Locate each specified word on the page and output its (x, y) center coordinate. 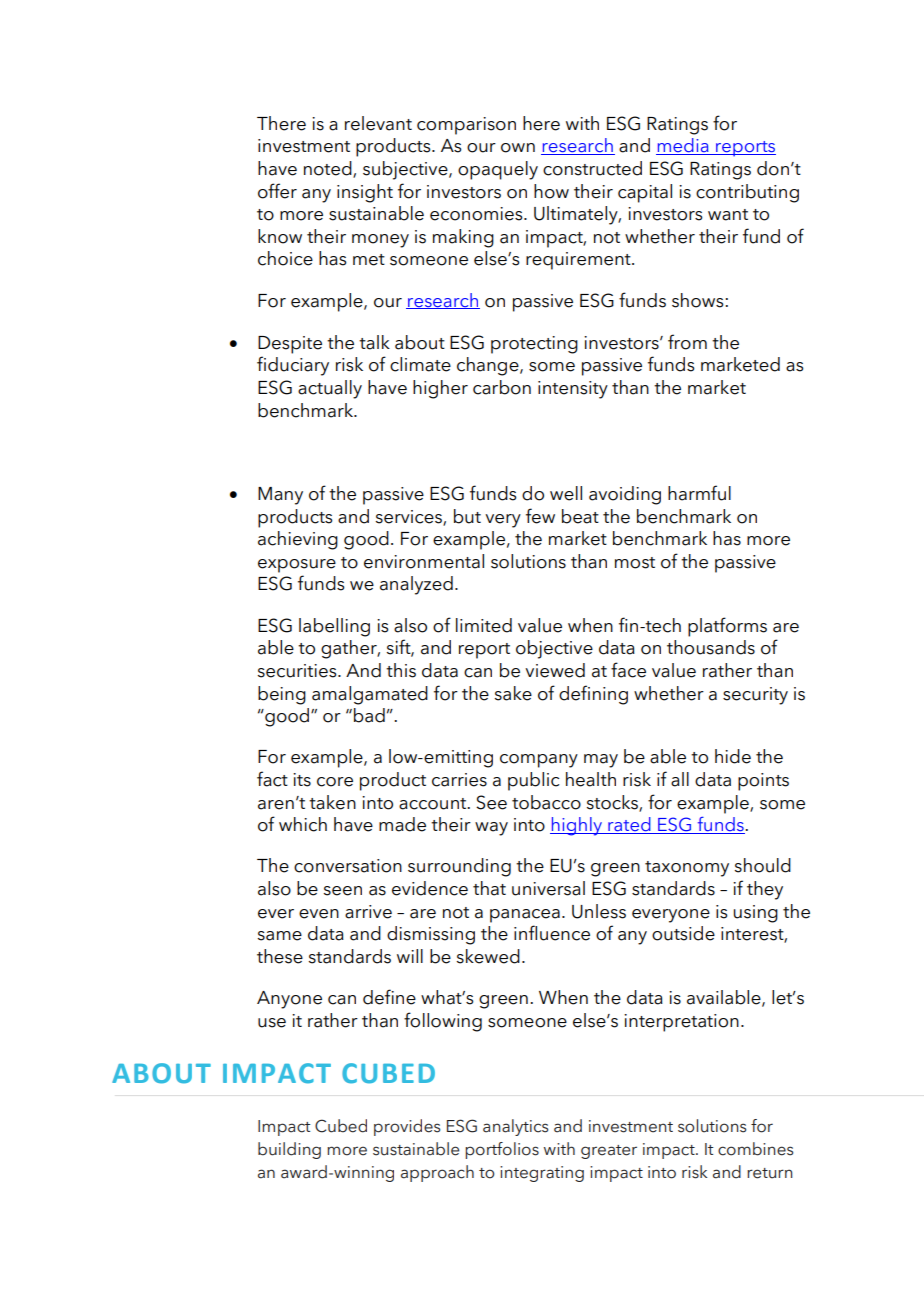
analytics (515, 1127)
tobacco (546, 802)
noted (329, 169)
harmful (699, 493)
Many (280, 496)
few (540, 516)
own (518, 148)
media (683, 146)
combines (755, 1149)
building (289, 1150)
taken (332, 802)
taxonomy (687, 869)
